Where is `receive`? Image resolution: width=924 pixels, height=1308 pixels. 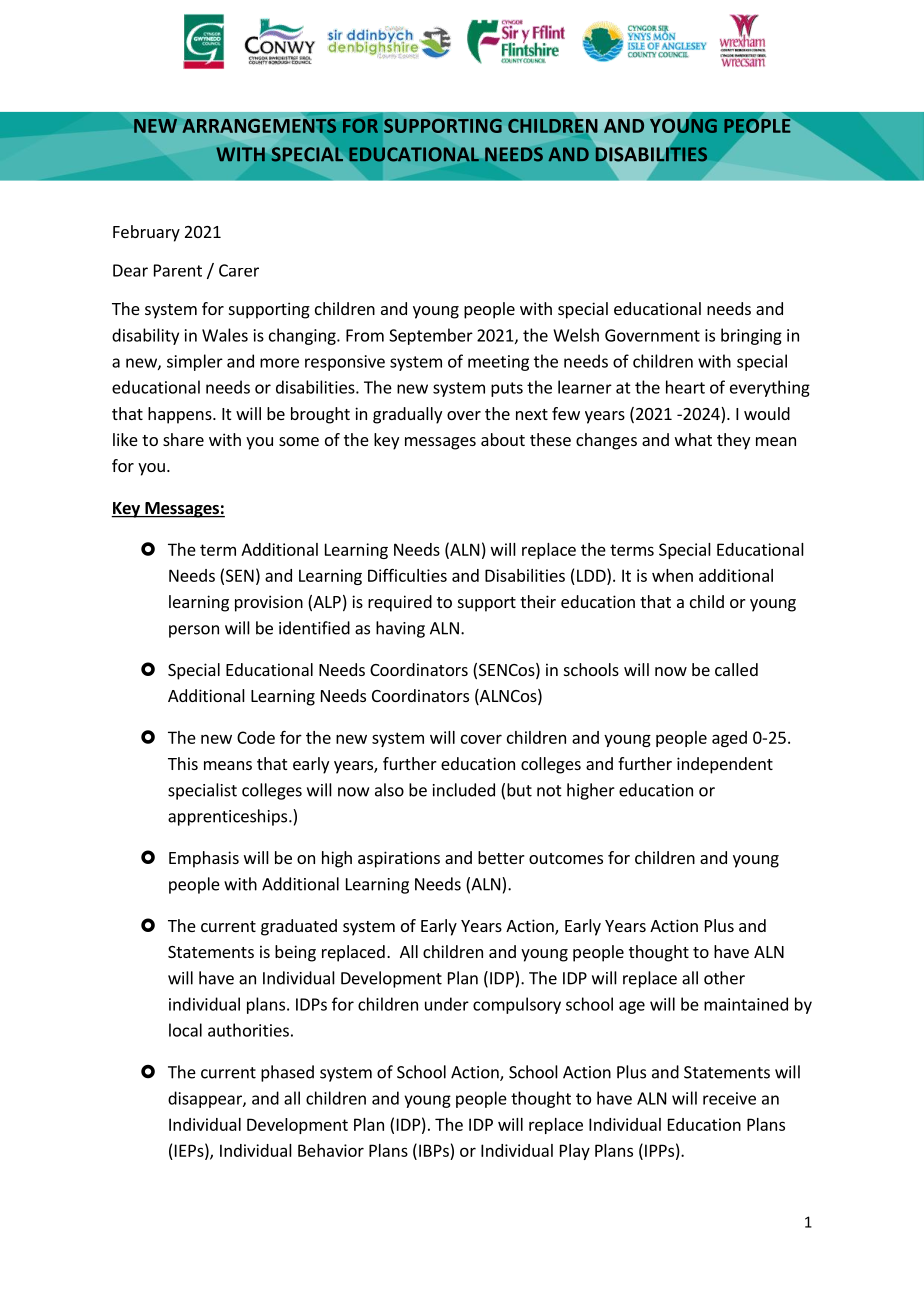
receive is located at coordinates (729, 1098).
